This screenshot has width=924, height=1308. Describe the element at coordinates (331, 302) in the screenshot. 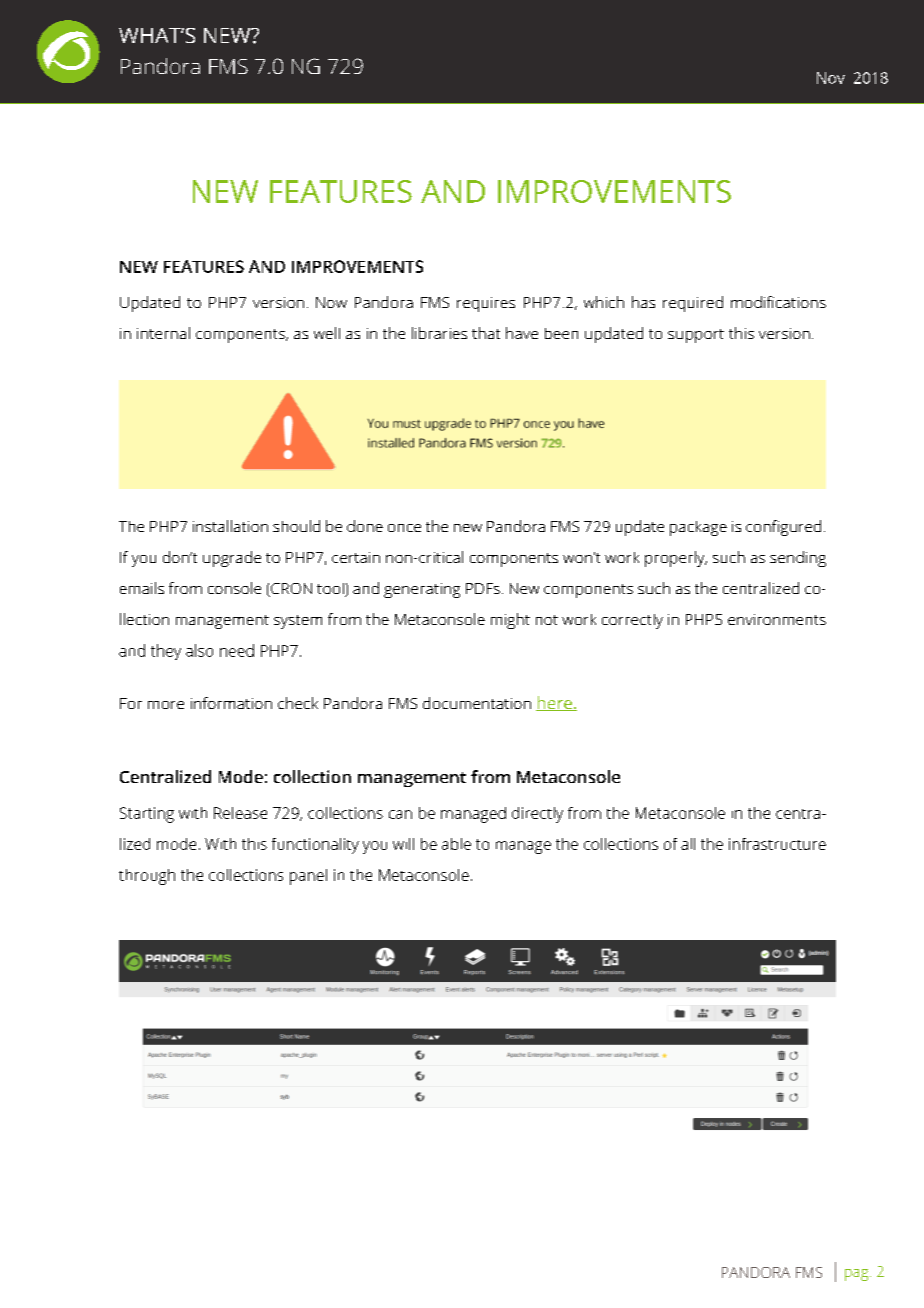

I see `Now` at that location.
